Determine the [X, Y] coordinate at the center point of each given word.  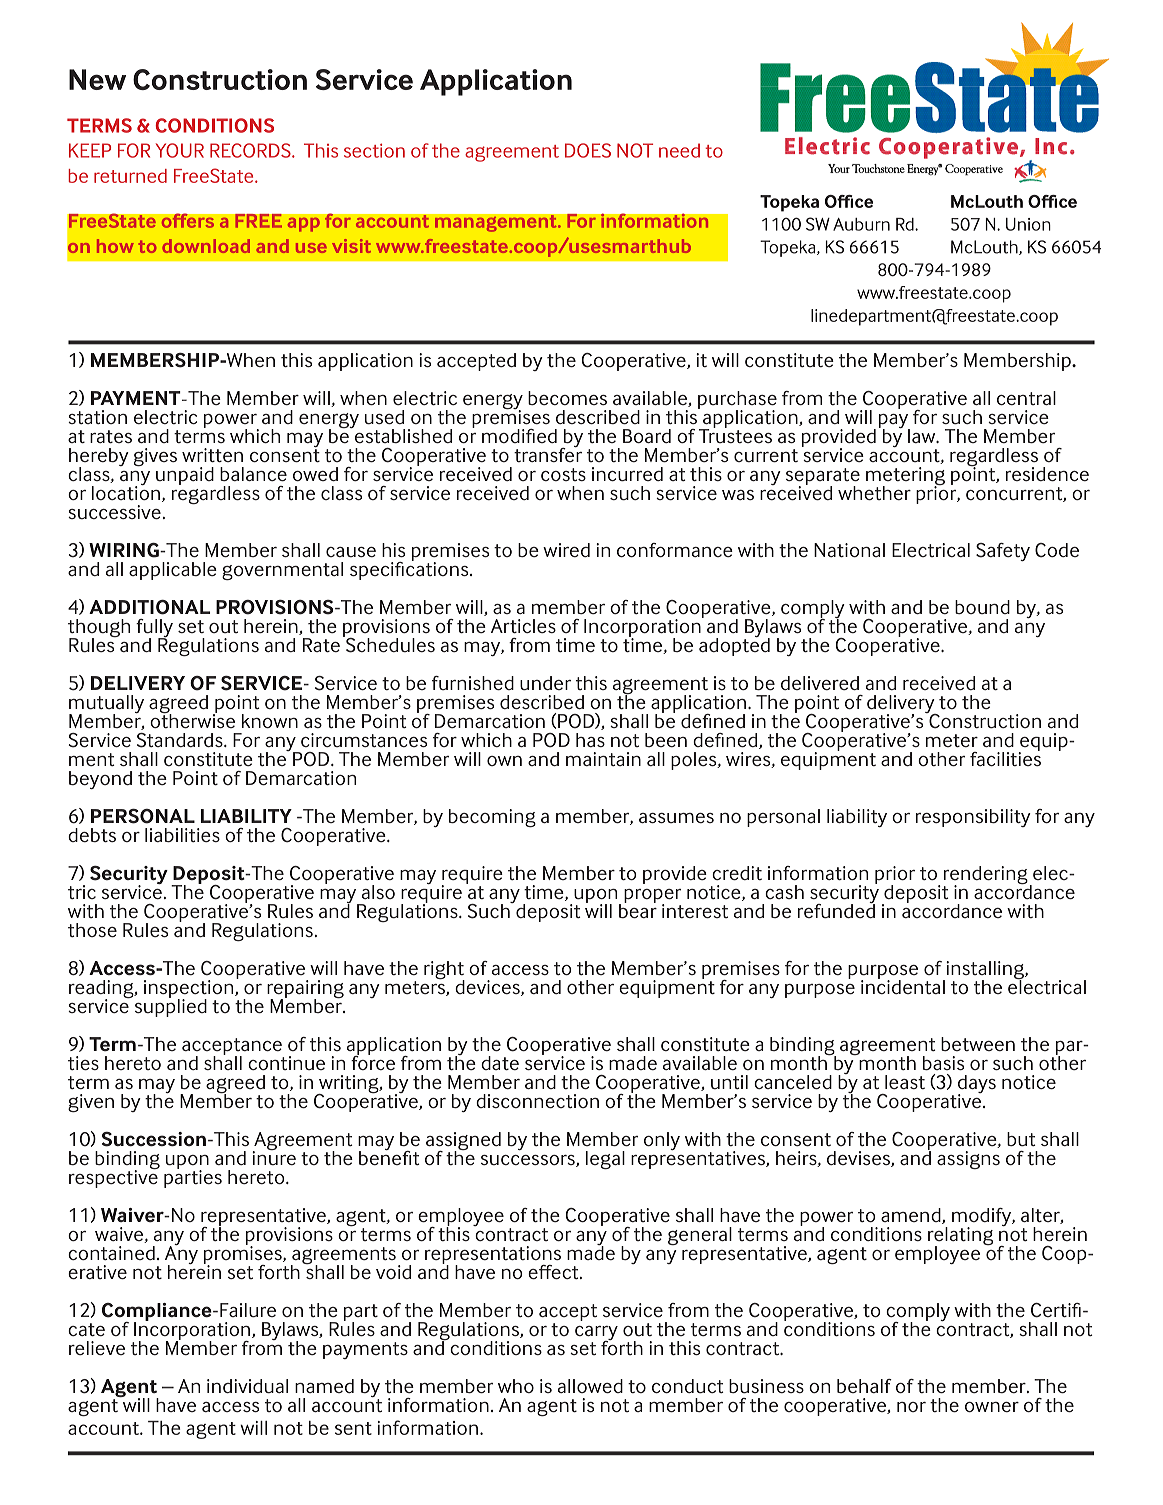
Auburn [861, 224]
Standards [181, 740]
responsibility [973, 818]
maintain [603, 759]
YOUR [180, 150]
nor [911, 1407]
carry [596, 1334]
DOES [588, 150]
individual [247, 1386]
